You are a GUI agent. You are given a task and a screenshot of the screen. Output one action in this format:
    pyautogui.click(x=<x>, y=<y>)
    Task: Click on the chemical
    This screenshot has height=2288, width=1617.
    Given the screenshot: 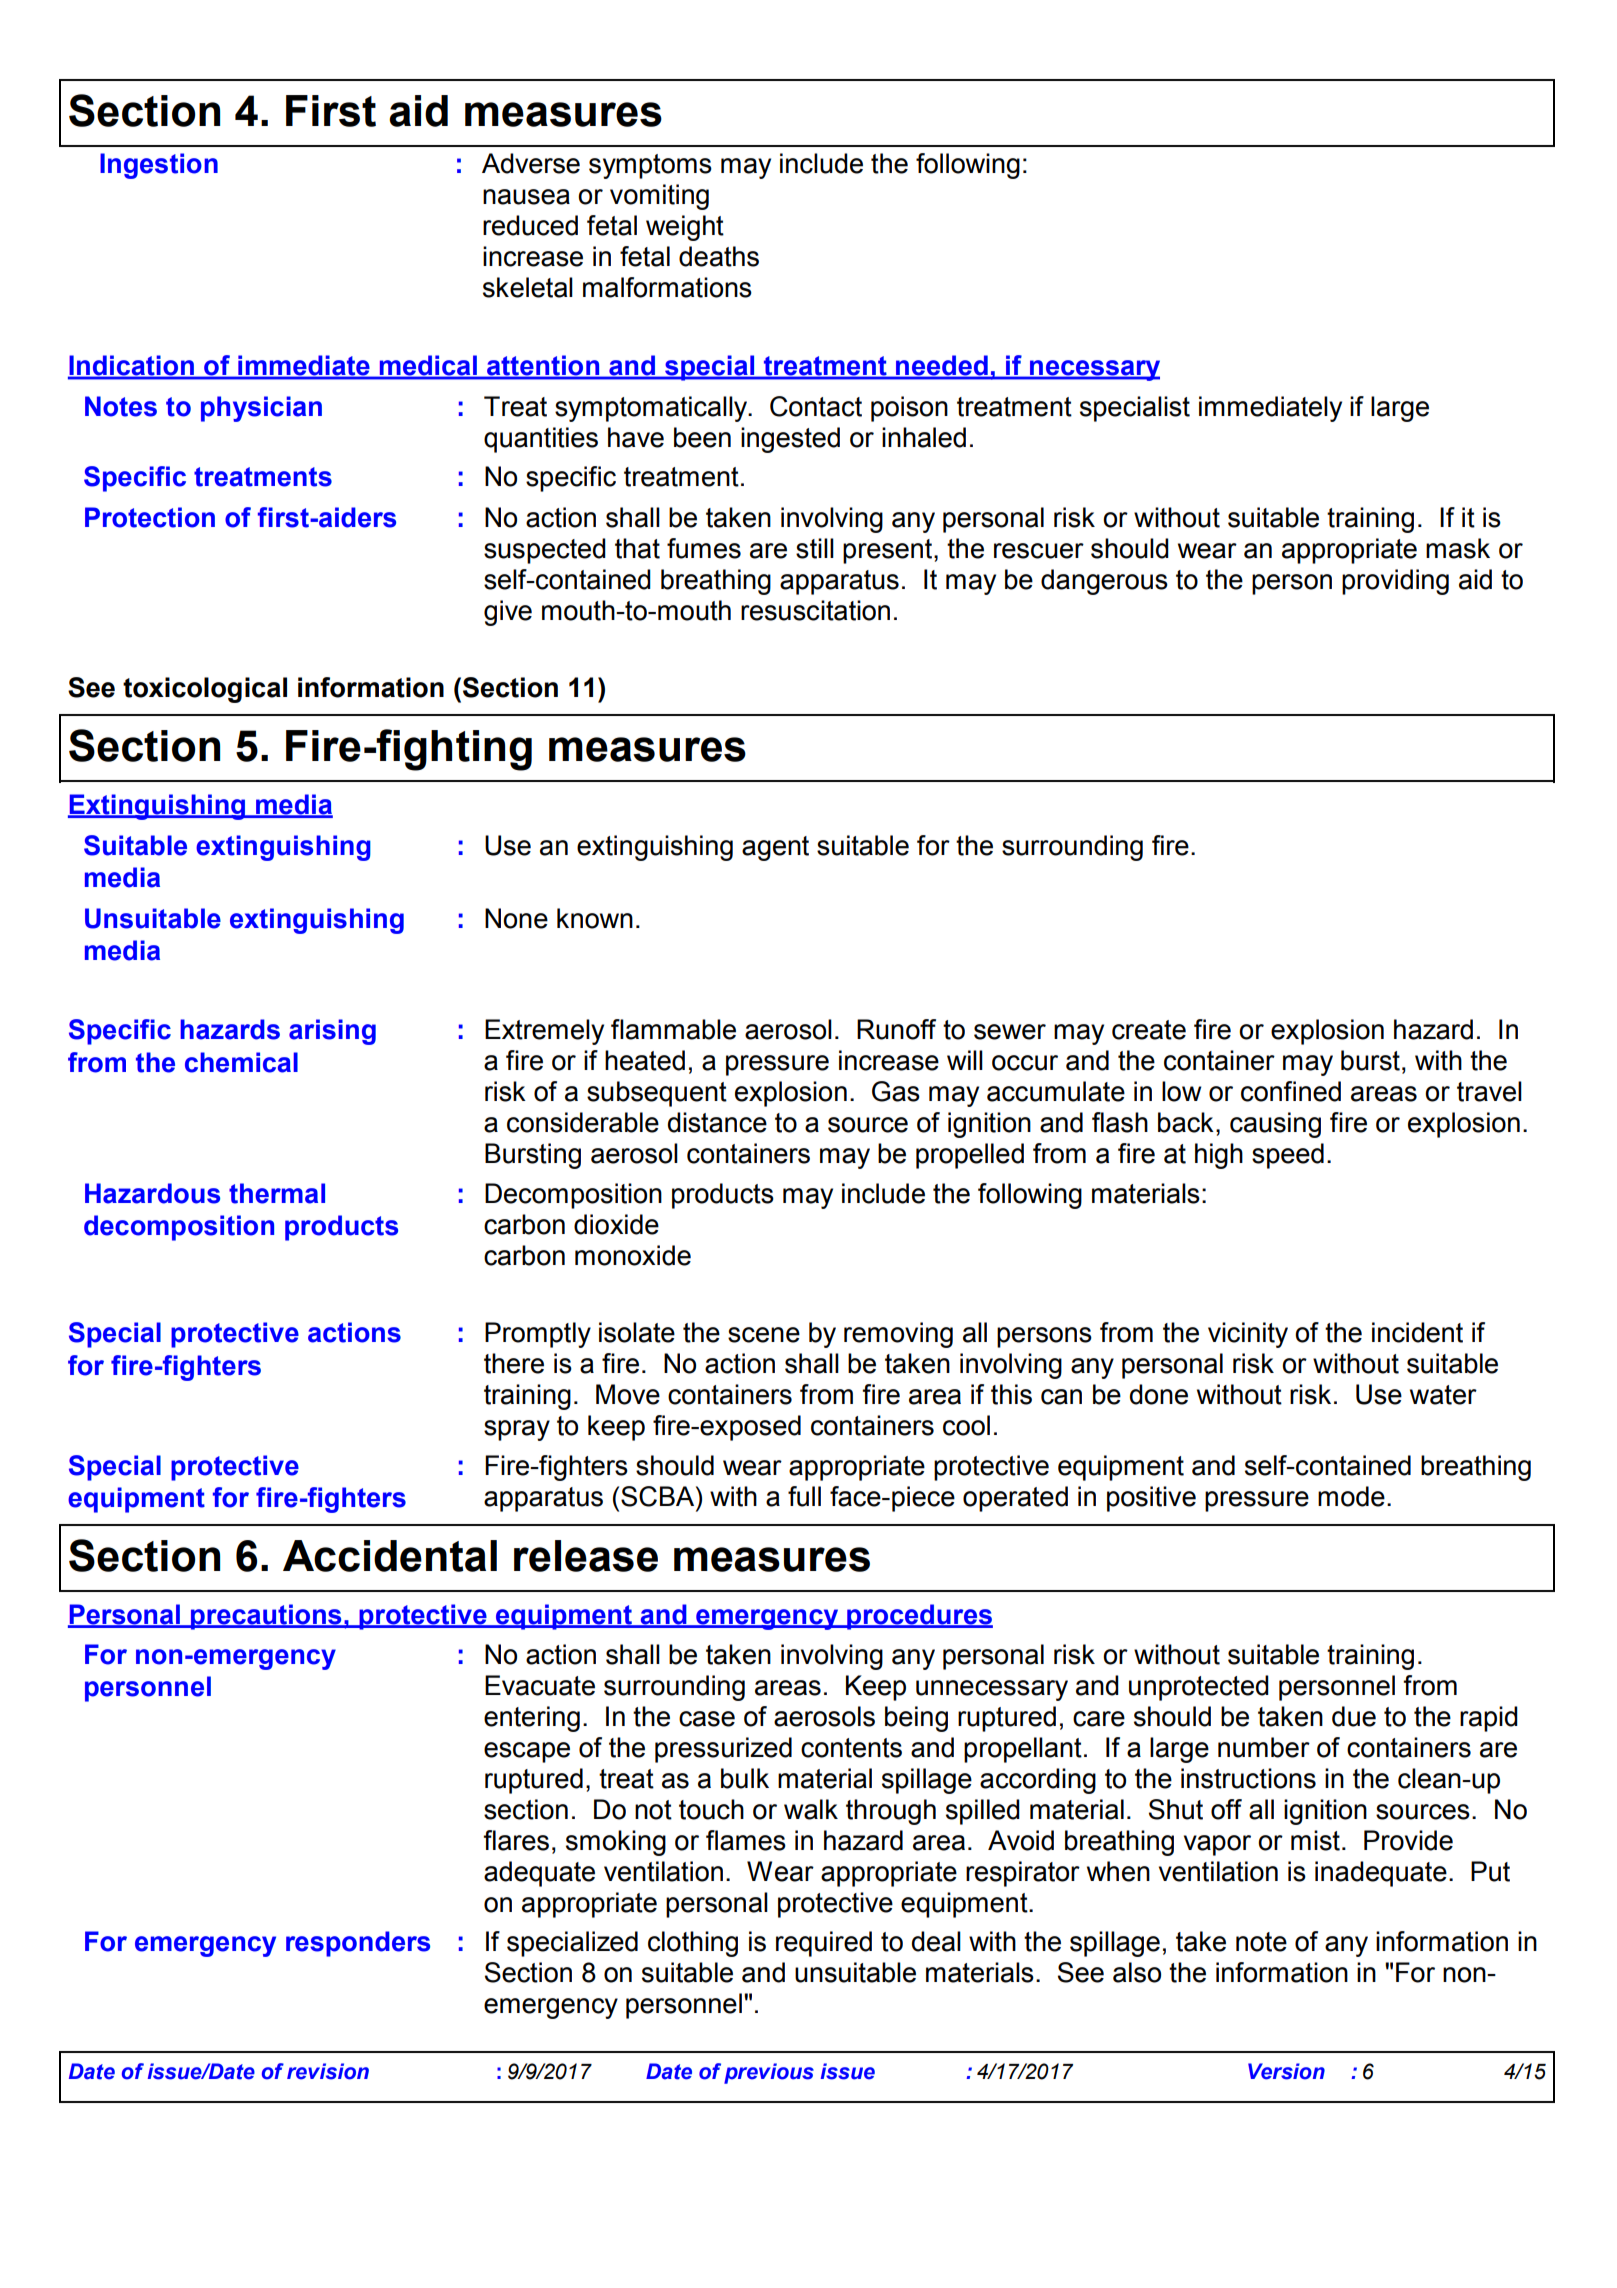 What is the action you would take?
    pyautogui.click(x=241, y=1062)
